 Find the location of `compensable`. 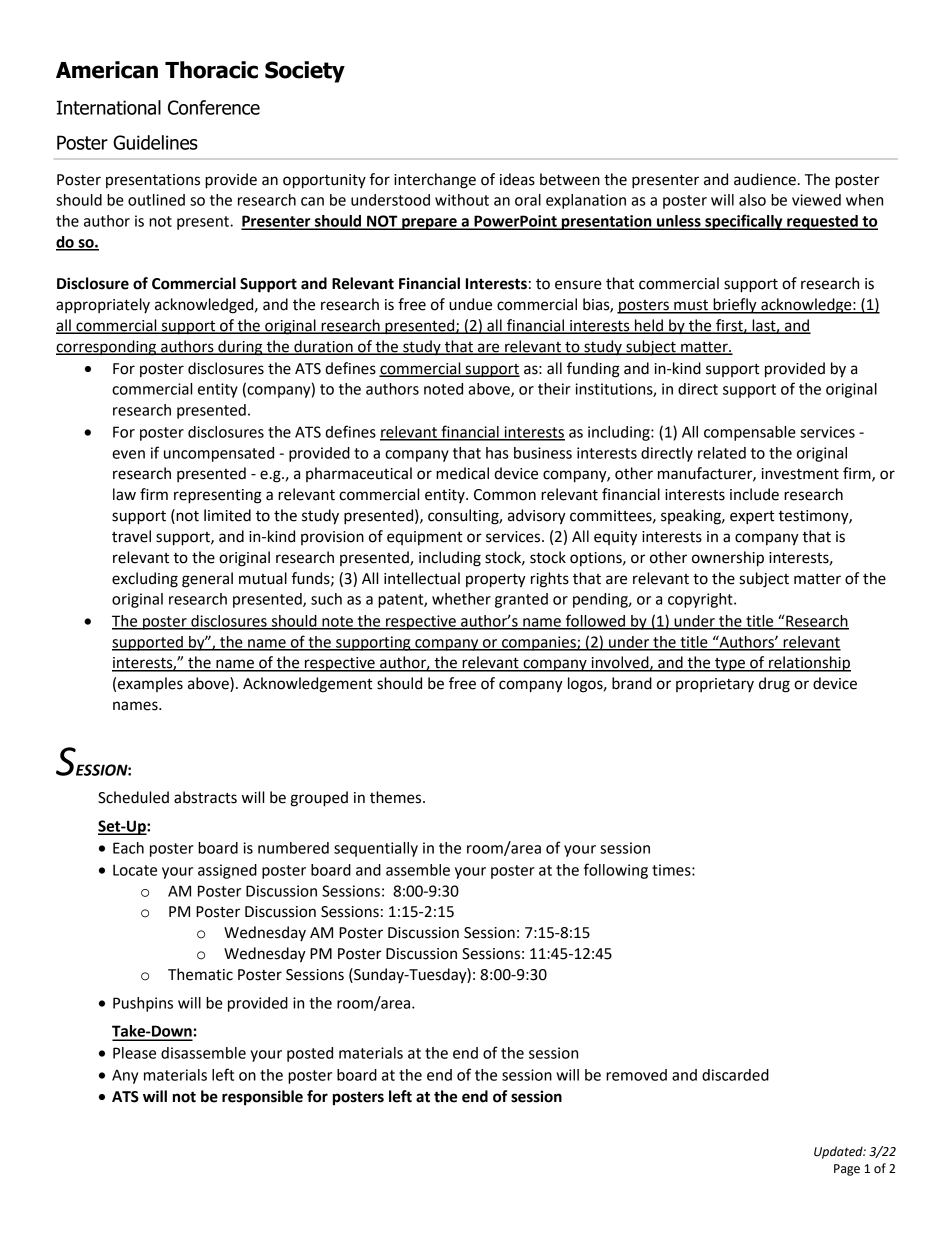

compensable is located at coordinates (750, 433).
